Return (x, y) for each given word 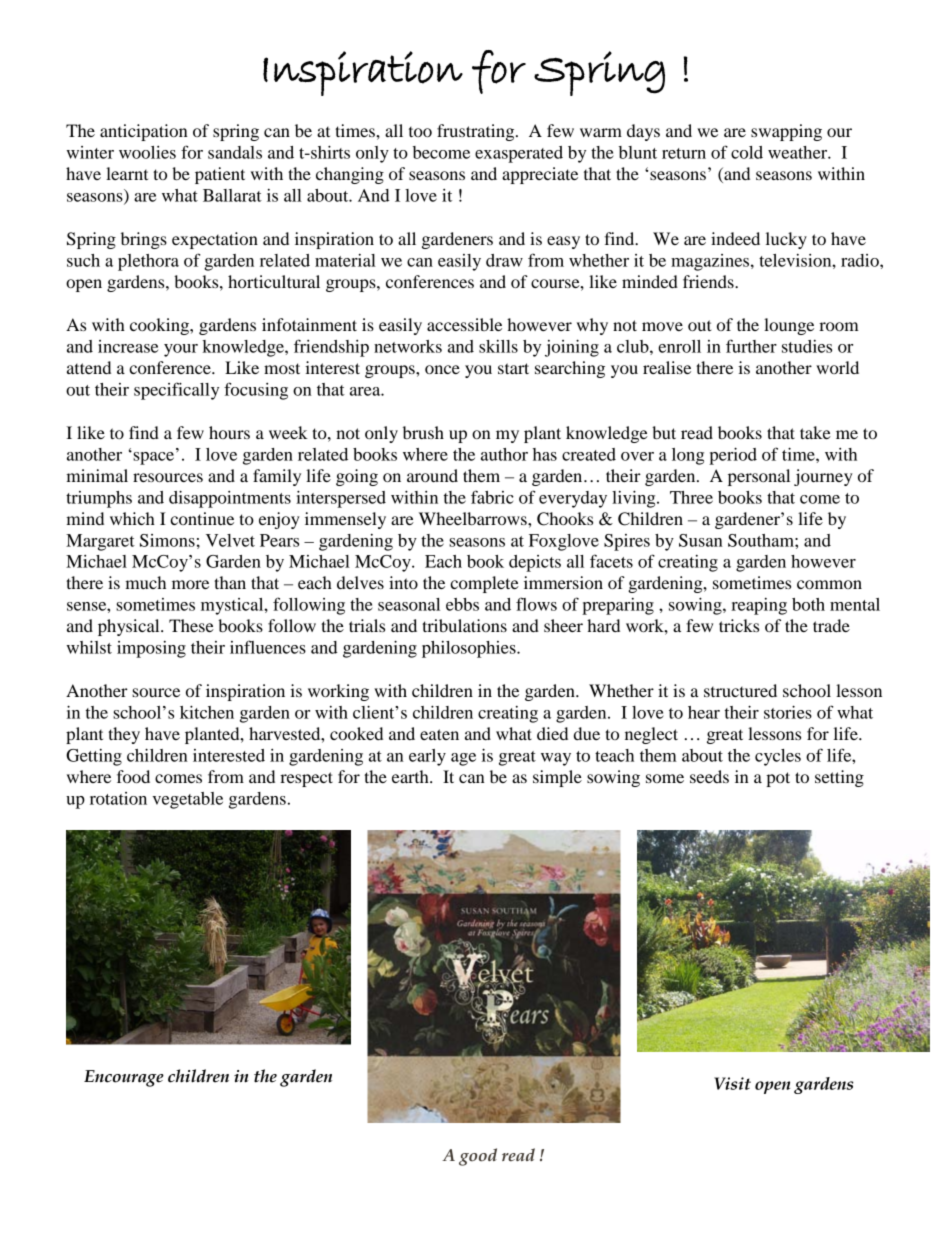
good (478, 1157)
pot (778, 779)
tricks (739, 625)
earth (411, 776)
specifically (176, 391)
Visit (732, 1083)
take (815, 432)
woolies (147, 152)
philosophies (470, 649)
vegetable (187, 800)
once (442, 369)
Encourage (124, 1078)
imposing (151, 649)
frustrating (477, 132)
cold (747, 152)
